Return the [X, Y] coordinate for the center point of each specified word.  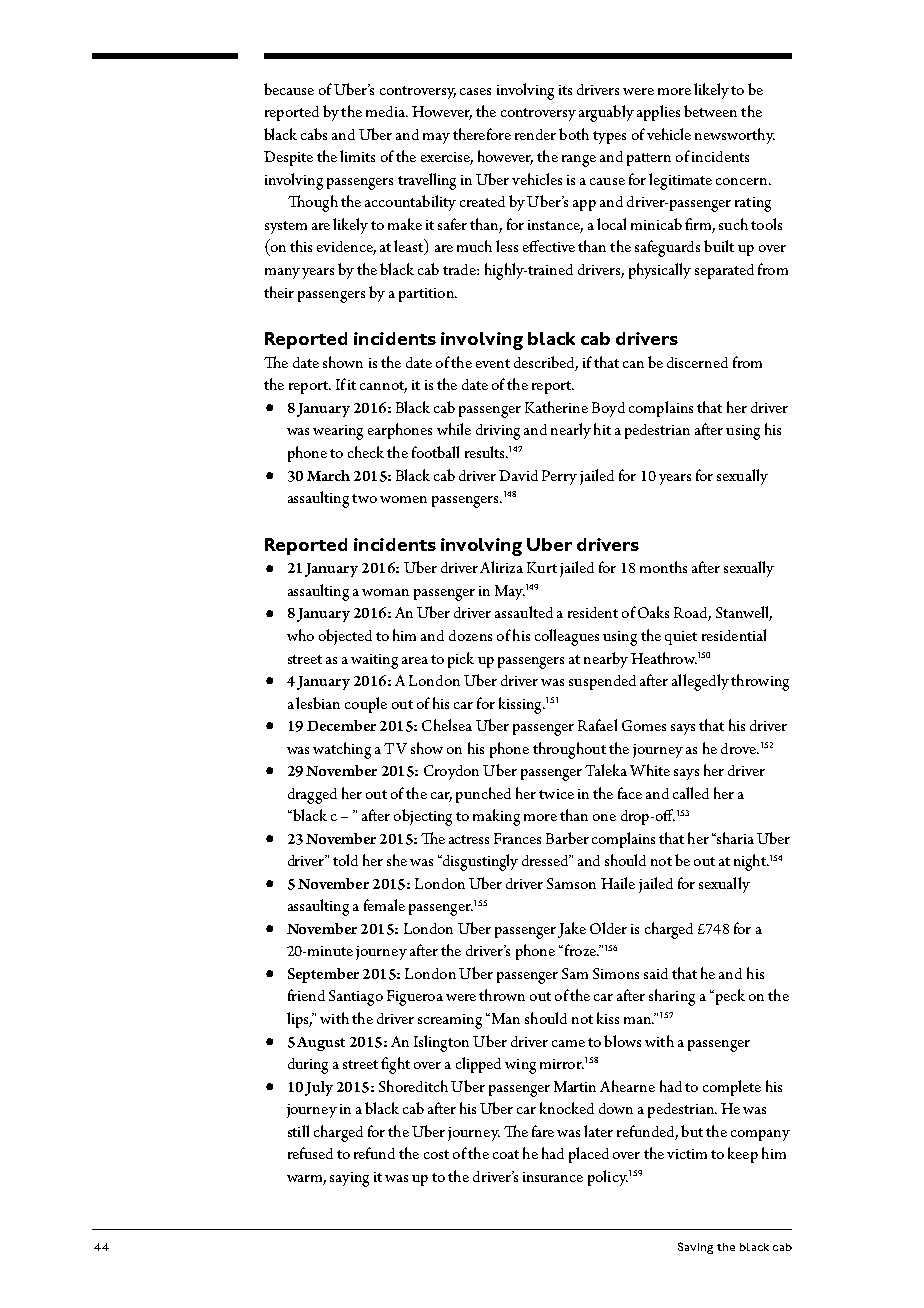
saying [349, 1179]
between [710, 111]
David [518, 475]
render [535, 134]
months [663, 567]
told [345, 860]
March [328, 475]
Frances [517, 838]
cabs [314, 134]
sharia [734, 838]
